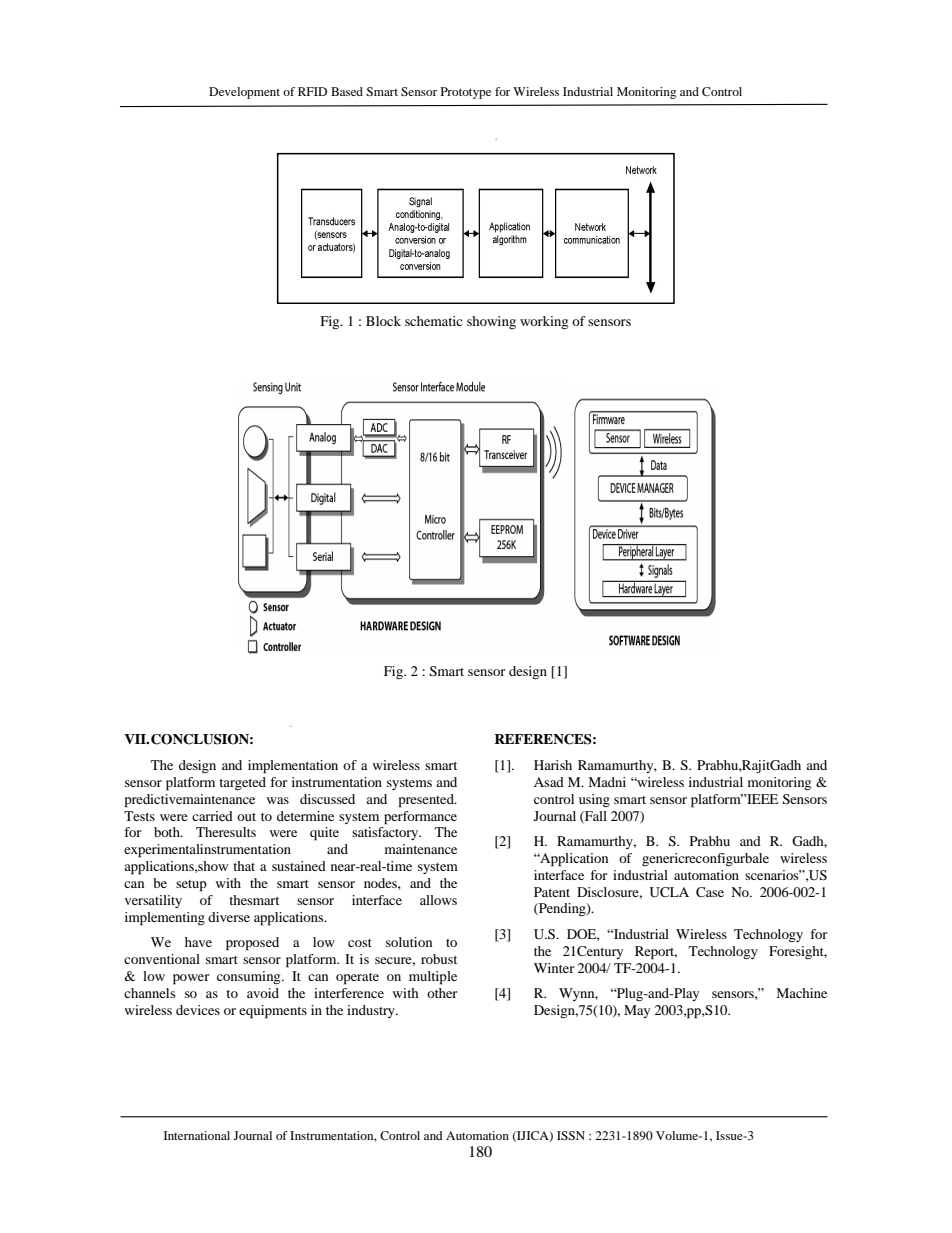  Describe the element at coordinates (544, 322) in the screenshot. I see `working` at that location.
